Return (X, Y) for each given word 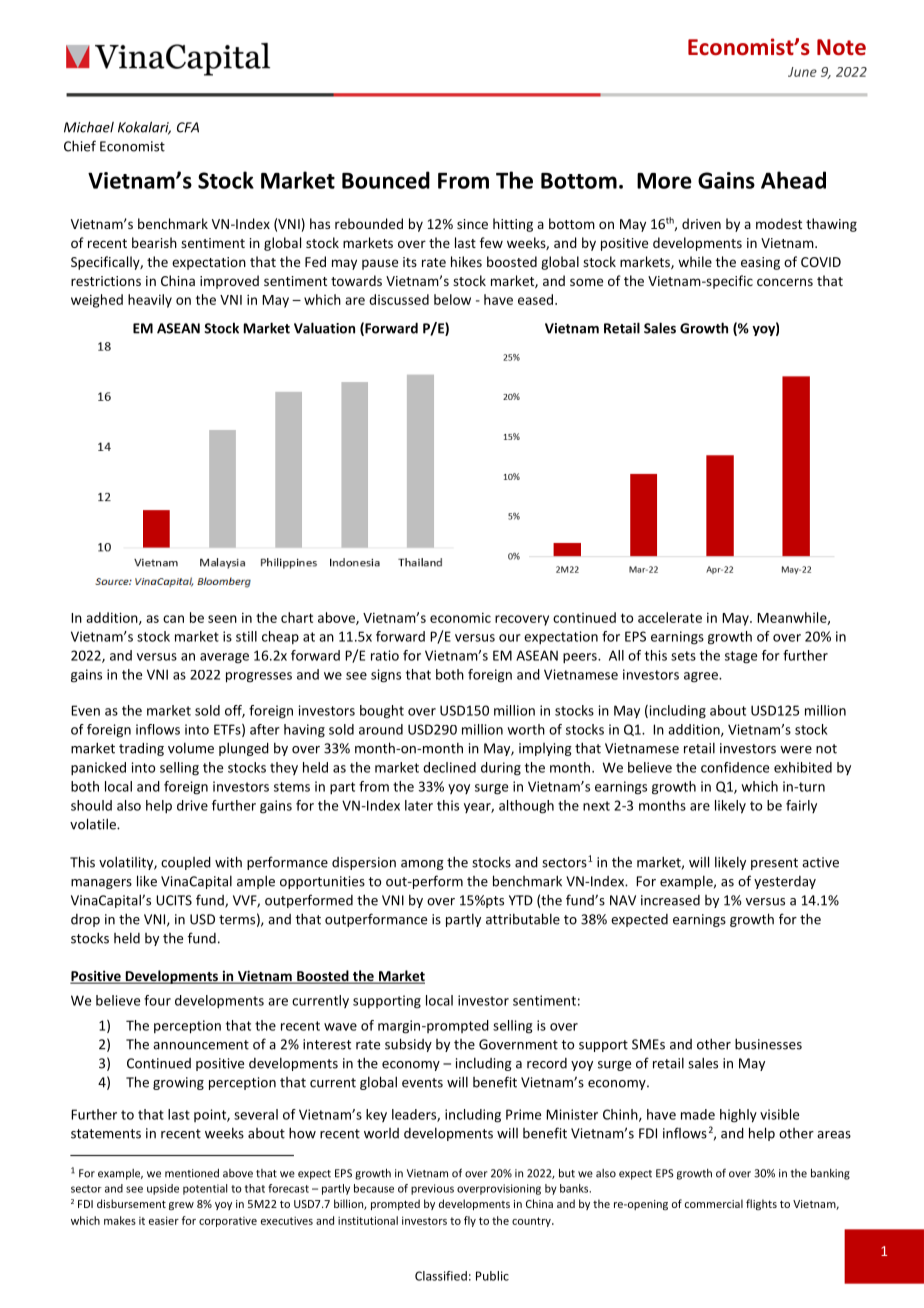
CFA (188, 127)
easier (164, 1220)
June (802, 72)
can (173, 619)
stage (741, 657)
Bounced (386, 180)
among (422, 865)
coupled (186, 863)
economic (460, 617)
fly (470, 1221)
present (774, 864)
